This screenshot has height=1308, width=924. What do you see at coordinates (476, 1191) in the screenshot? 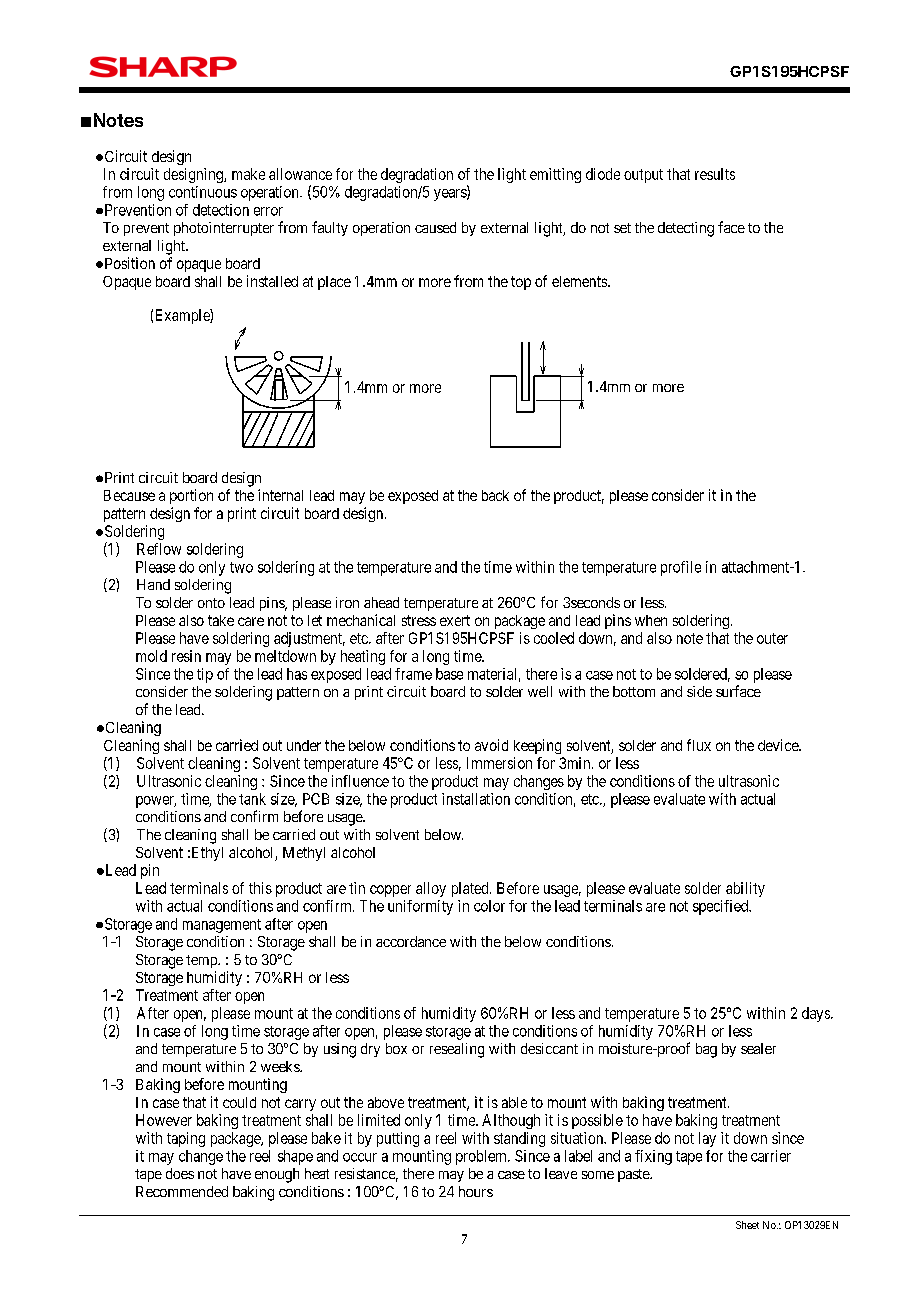
I see `hours` at bounding box center [476, 1191].
